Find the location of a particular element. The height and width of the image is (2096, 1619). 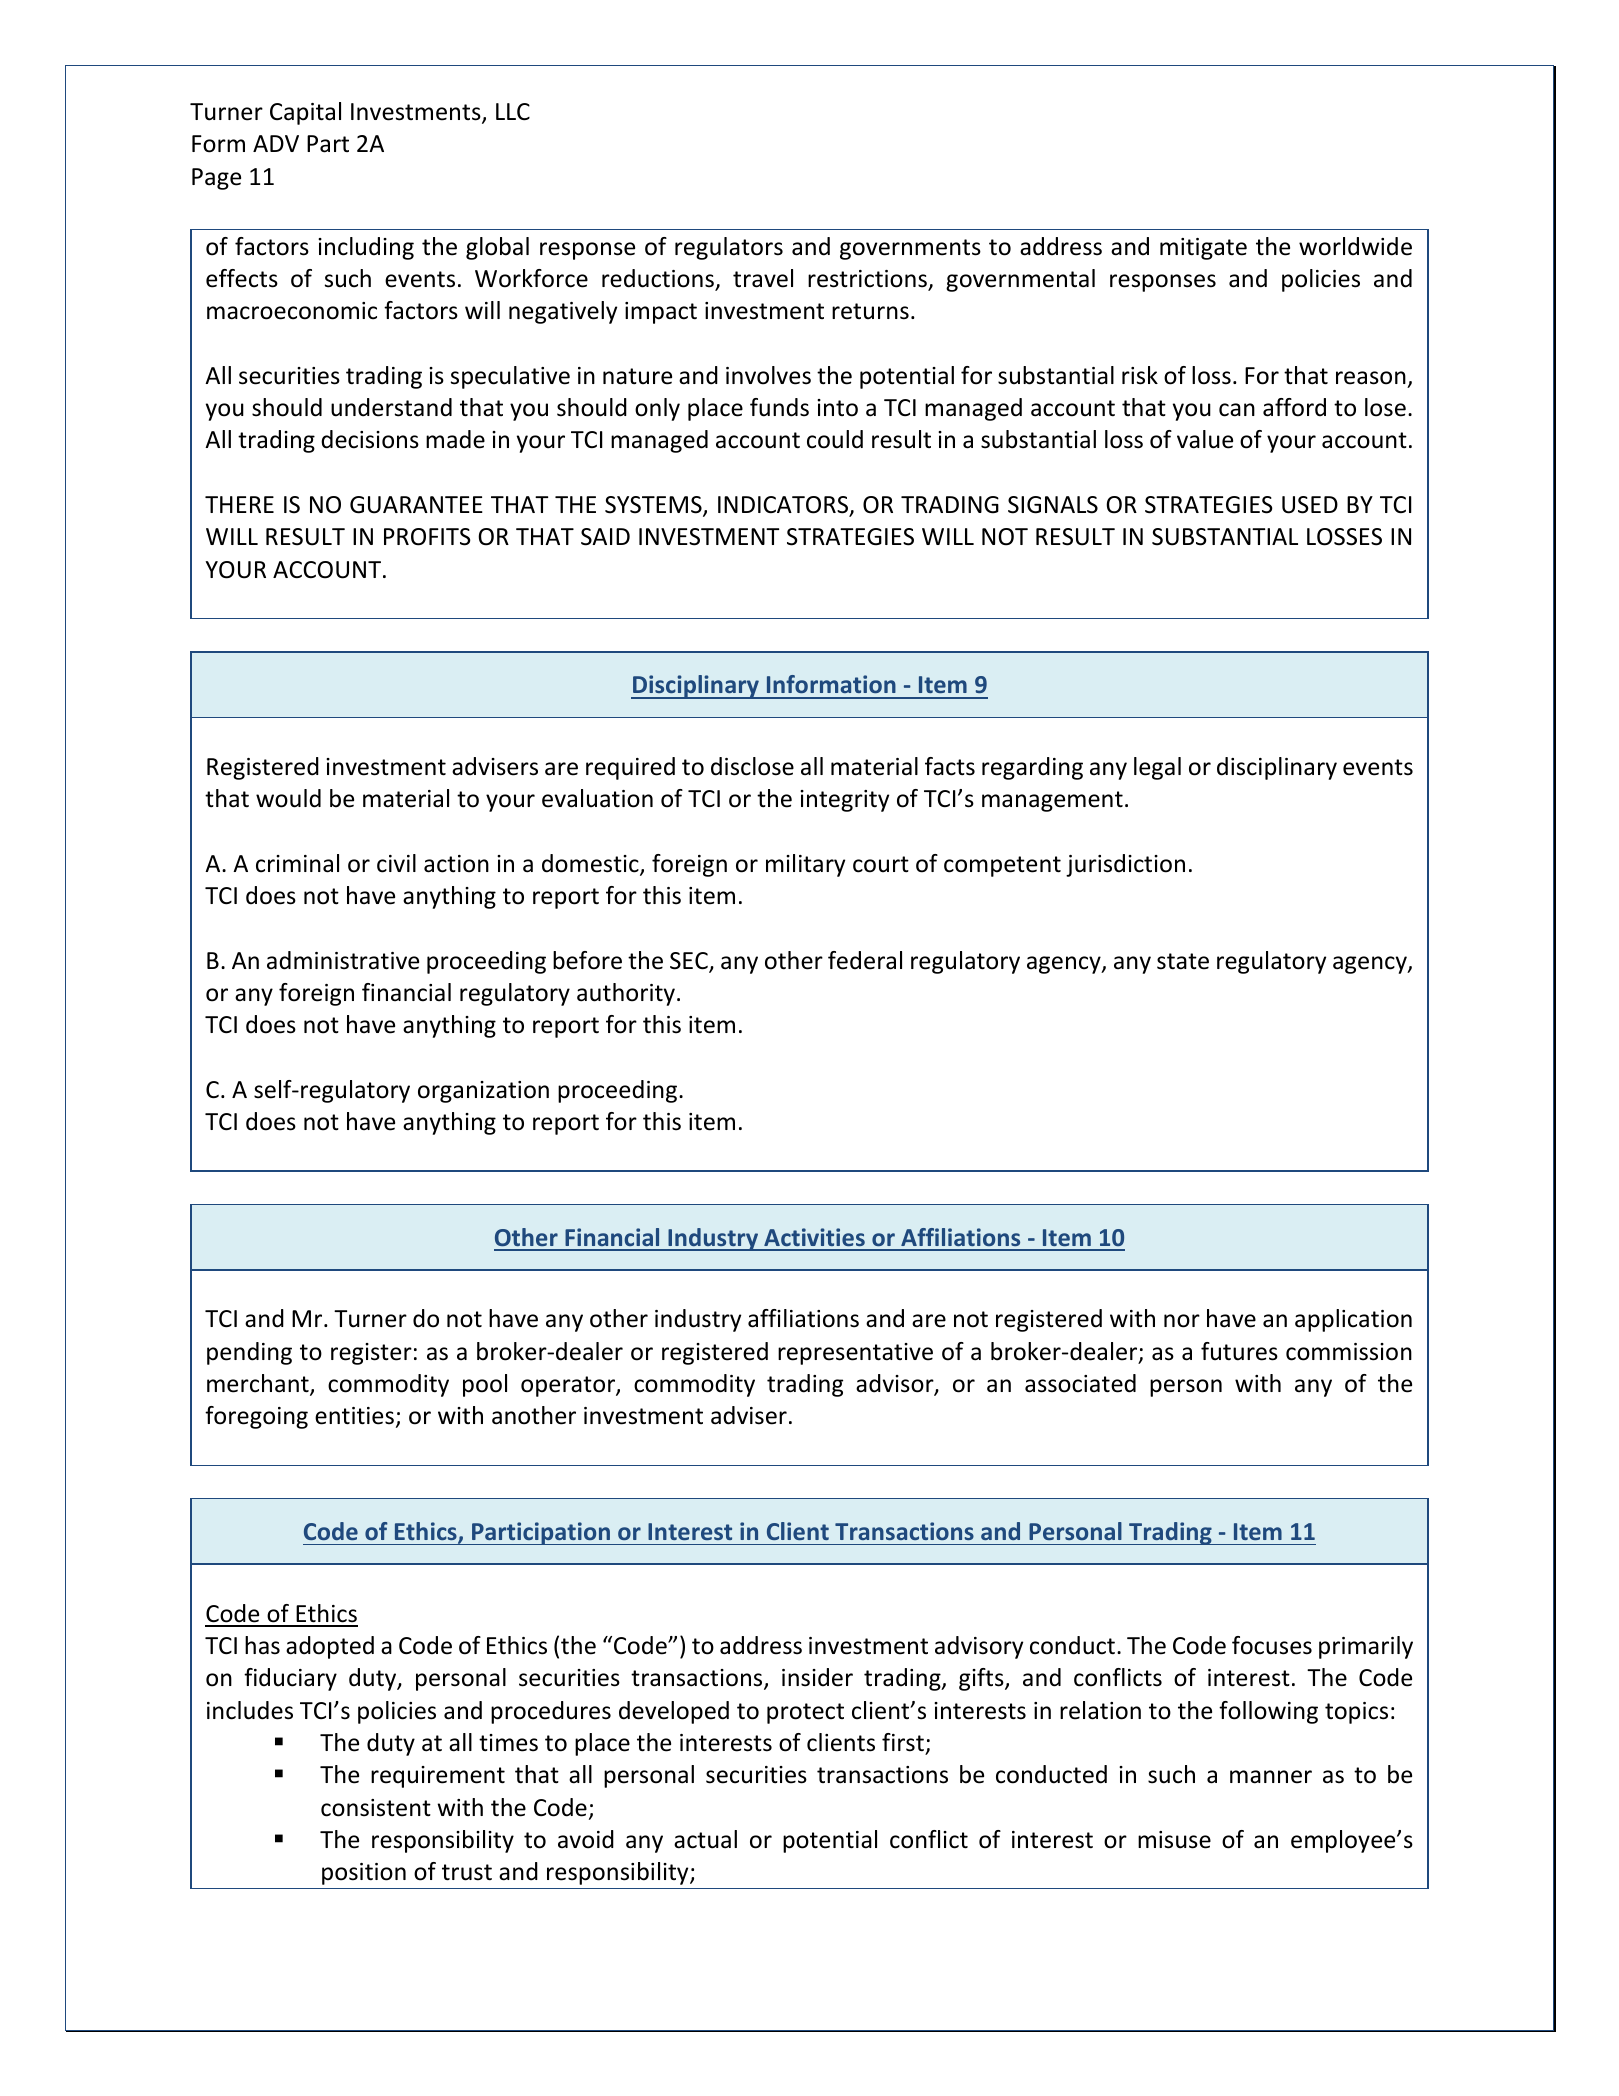

Capital is located at coordinates (305, 113).
